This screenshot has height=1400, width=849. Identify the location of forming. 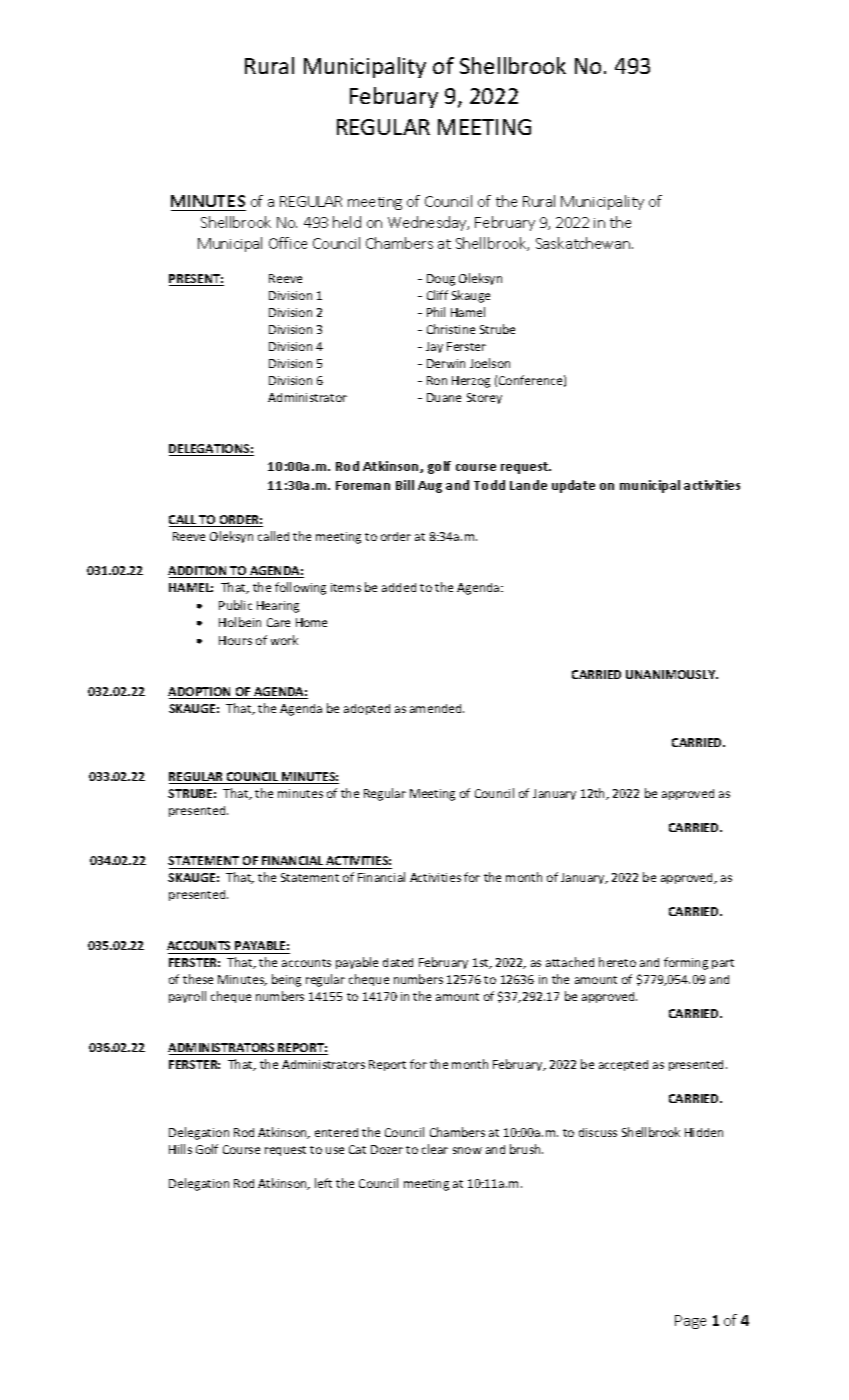
(686, 963).
